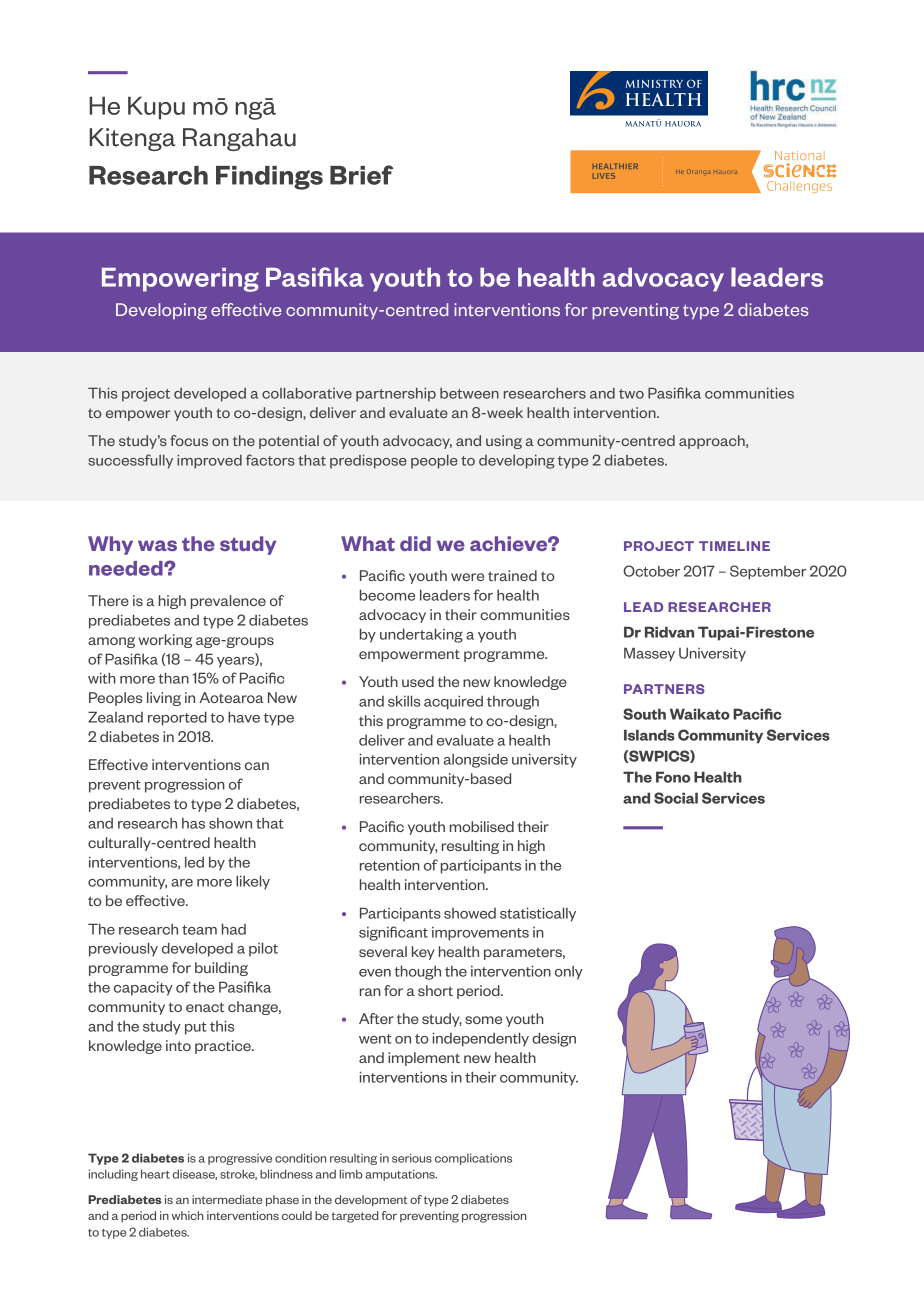  I want to click on living, so click(164, 699).
